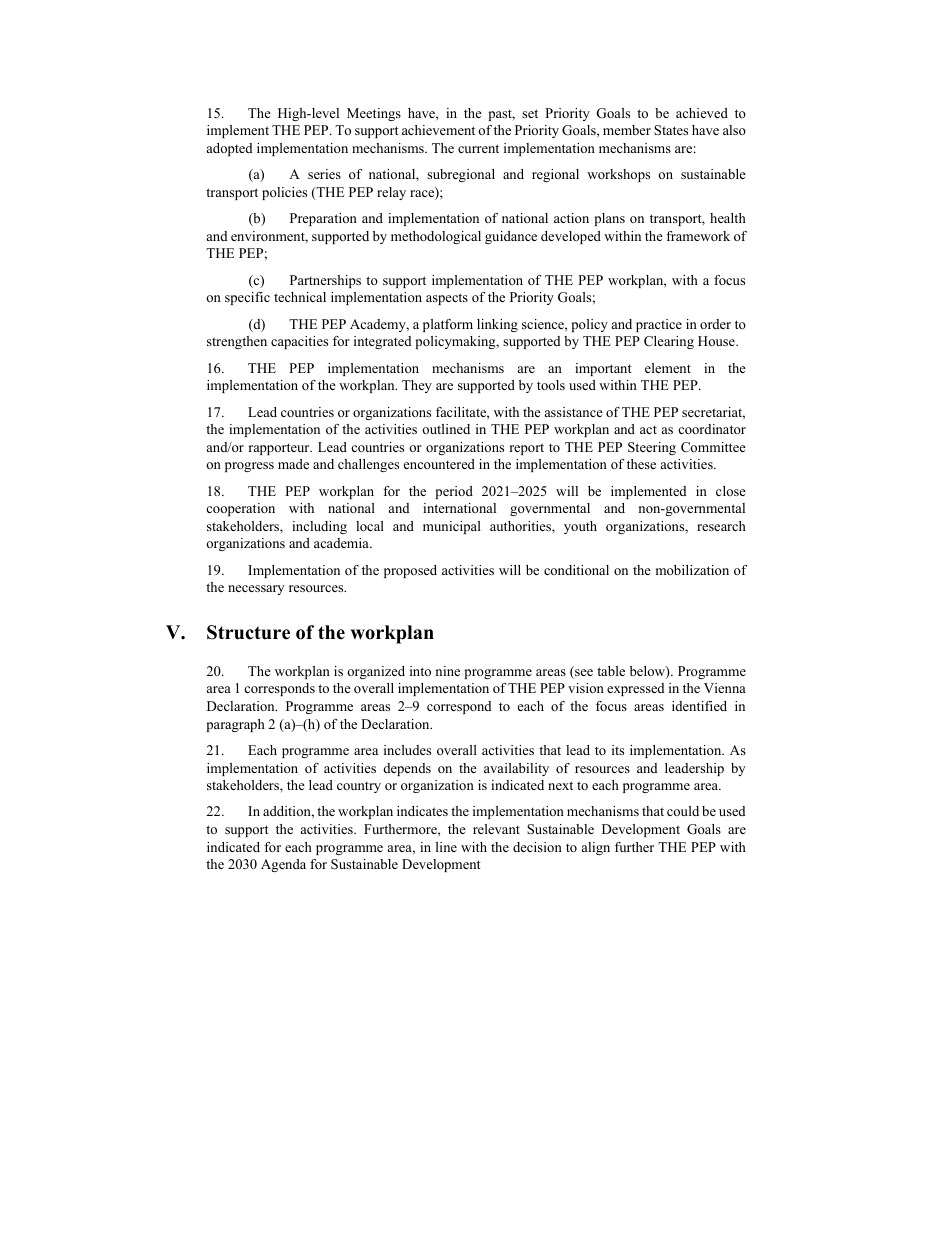 Image resolution: width=952 pixels, height=1233 pixels. I want to click on current, so click(478, 148).
